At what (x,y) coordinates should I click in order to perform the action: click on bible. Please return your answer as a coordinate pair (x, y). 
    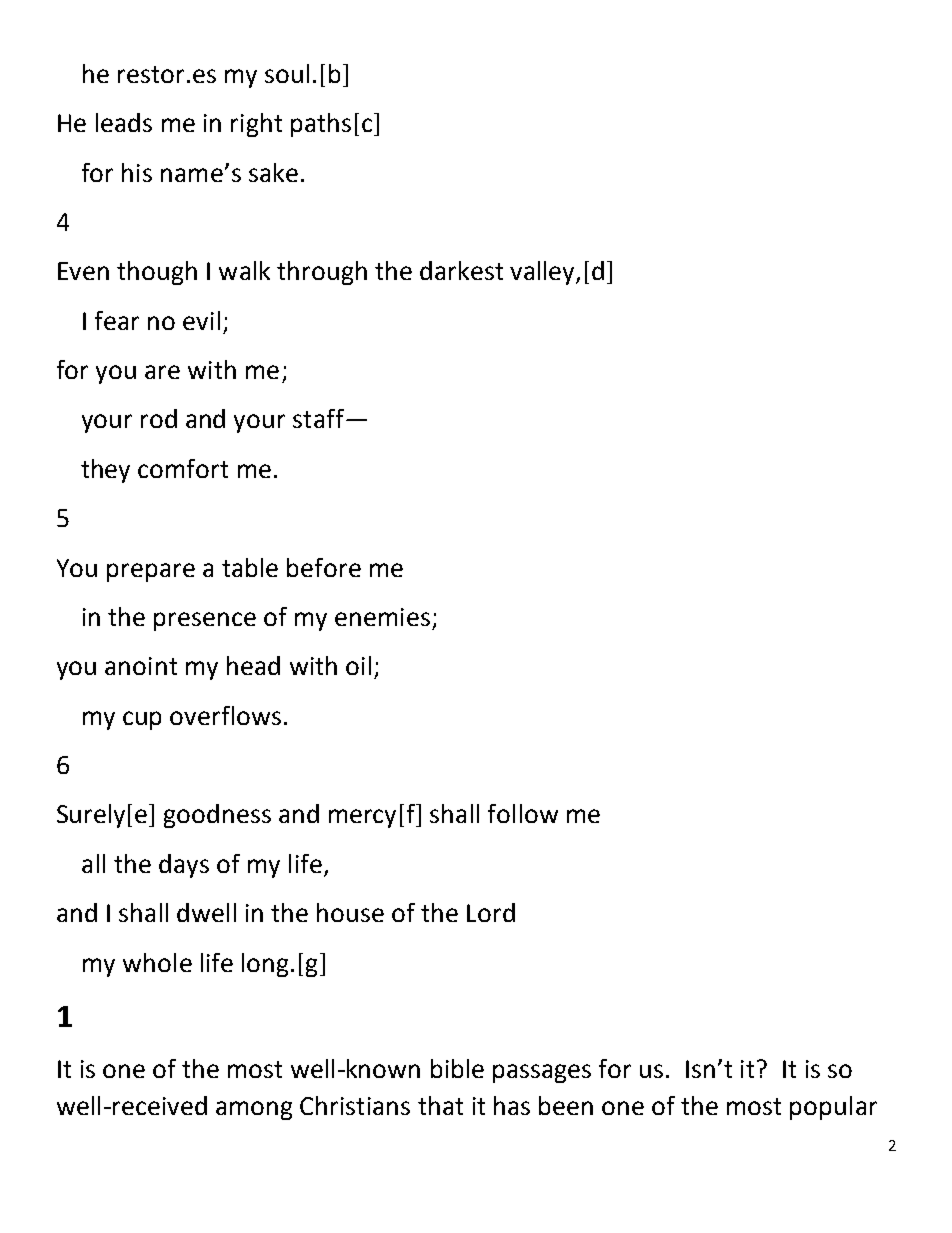
    Looking at the image, I should click on (457, 1068).
